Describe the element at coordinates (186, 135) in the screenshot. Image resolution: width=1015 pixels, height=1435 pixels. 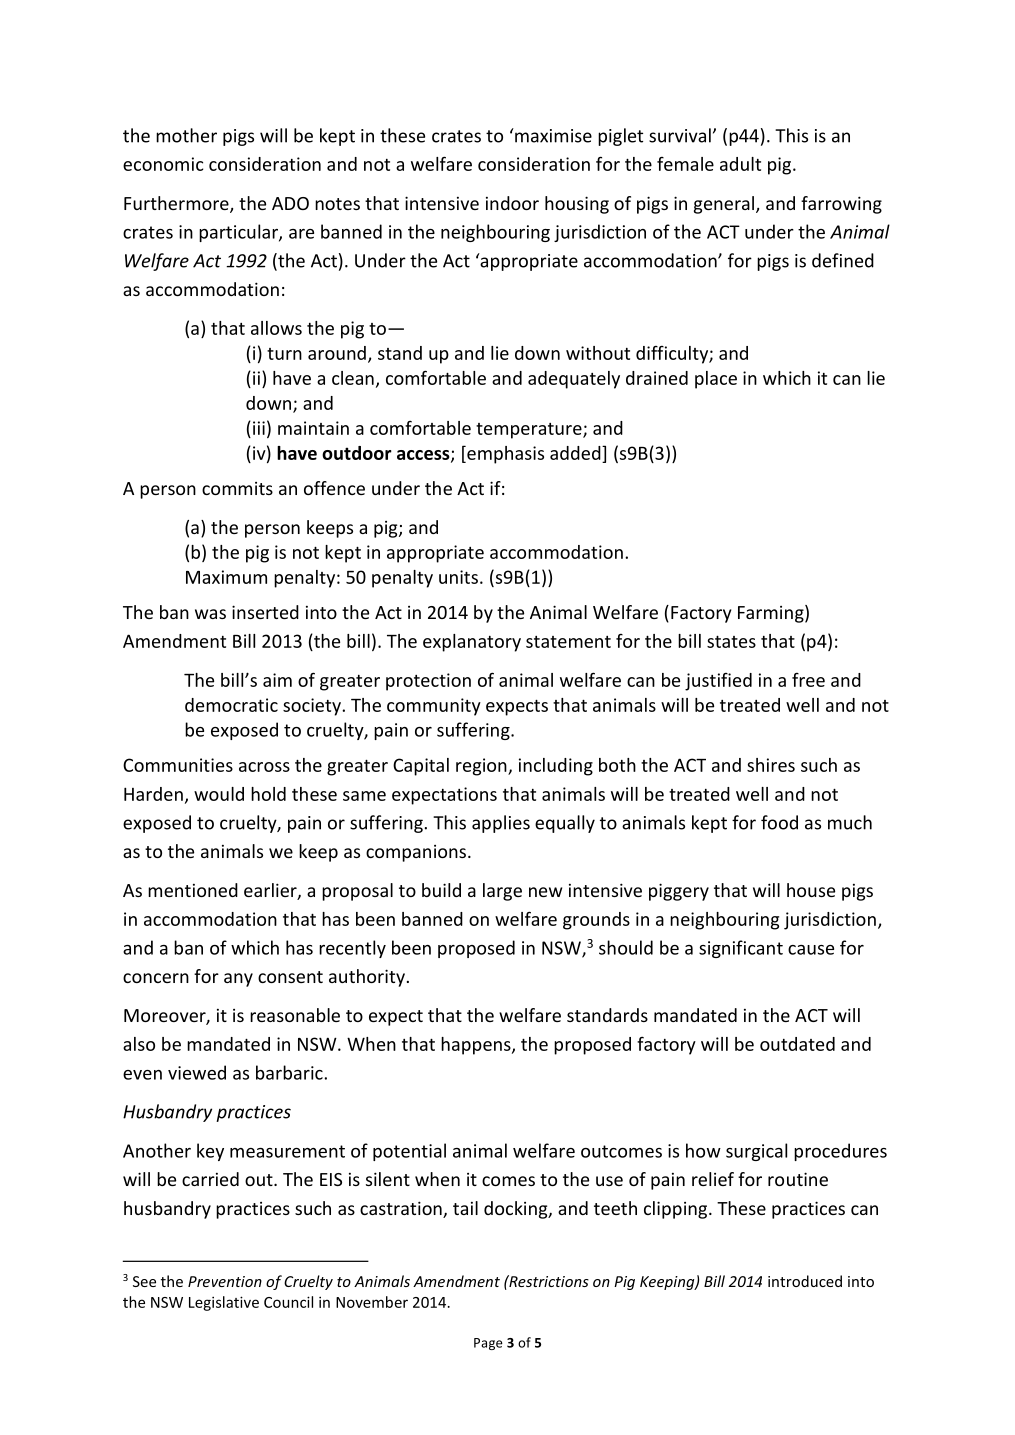
I see `mother` at that location.
